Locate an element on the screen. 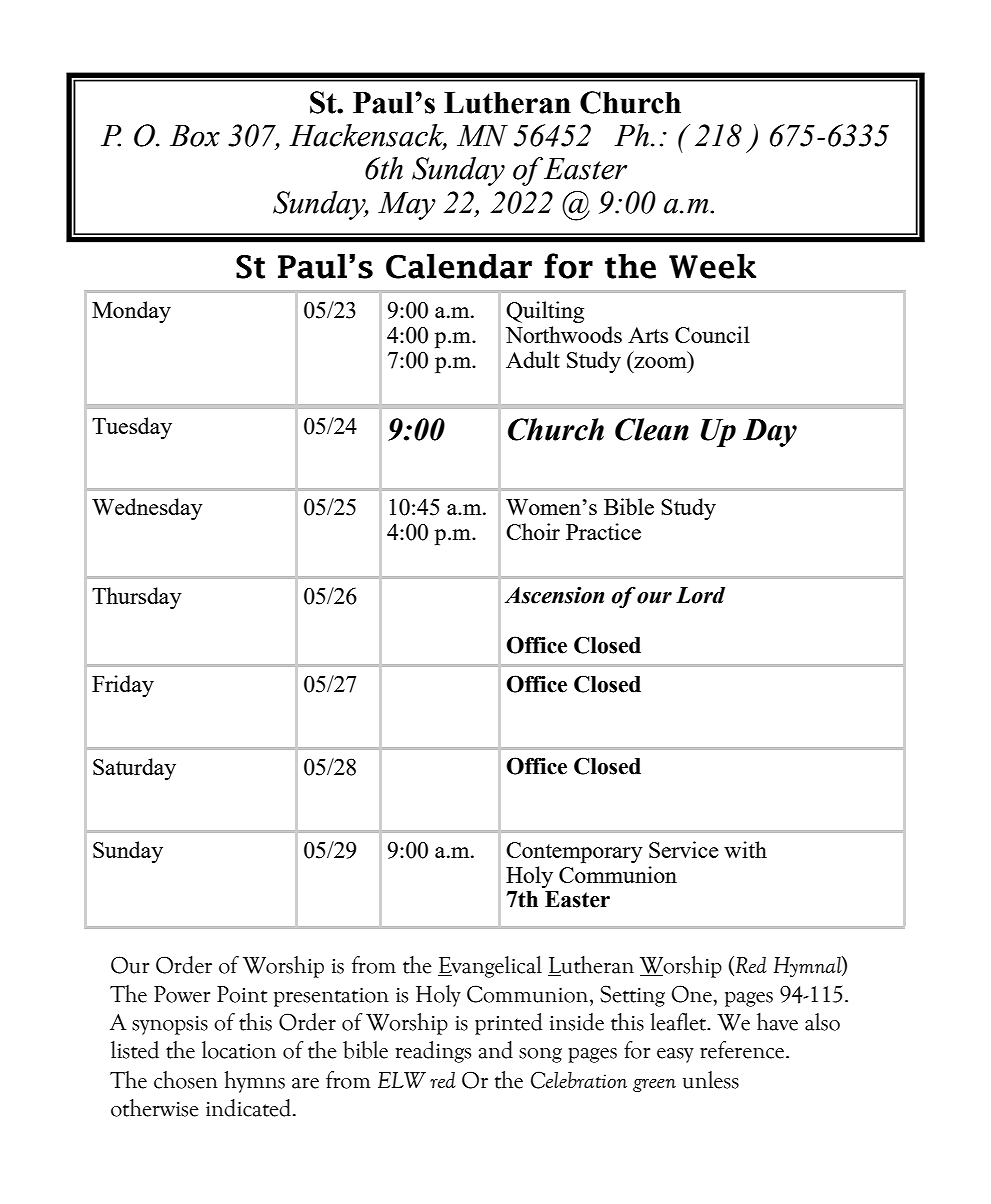 Image resolution: width=991 pixels, height=1204 pixels. chosen is located at coordinates (186, 1080).
